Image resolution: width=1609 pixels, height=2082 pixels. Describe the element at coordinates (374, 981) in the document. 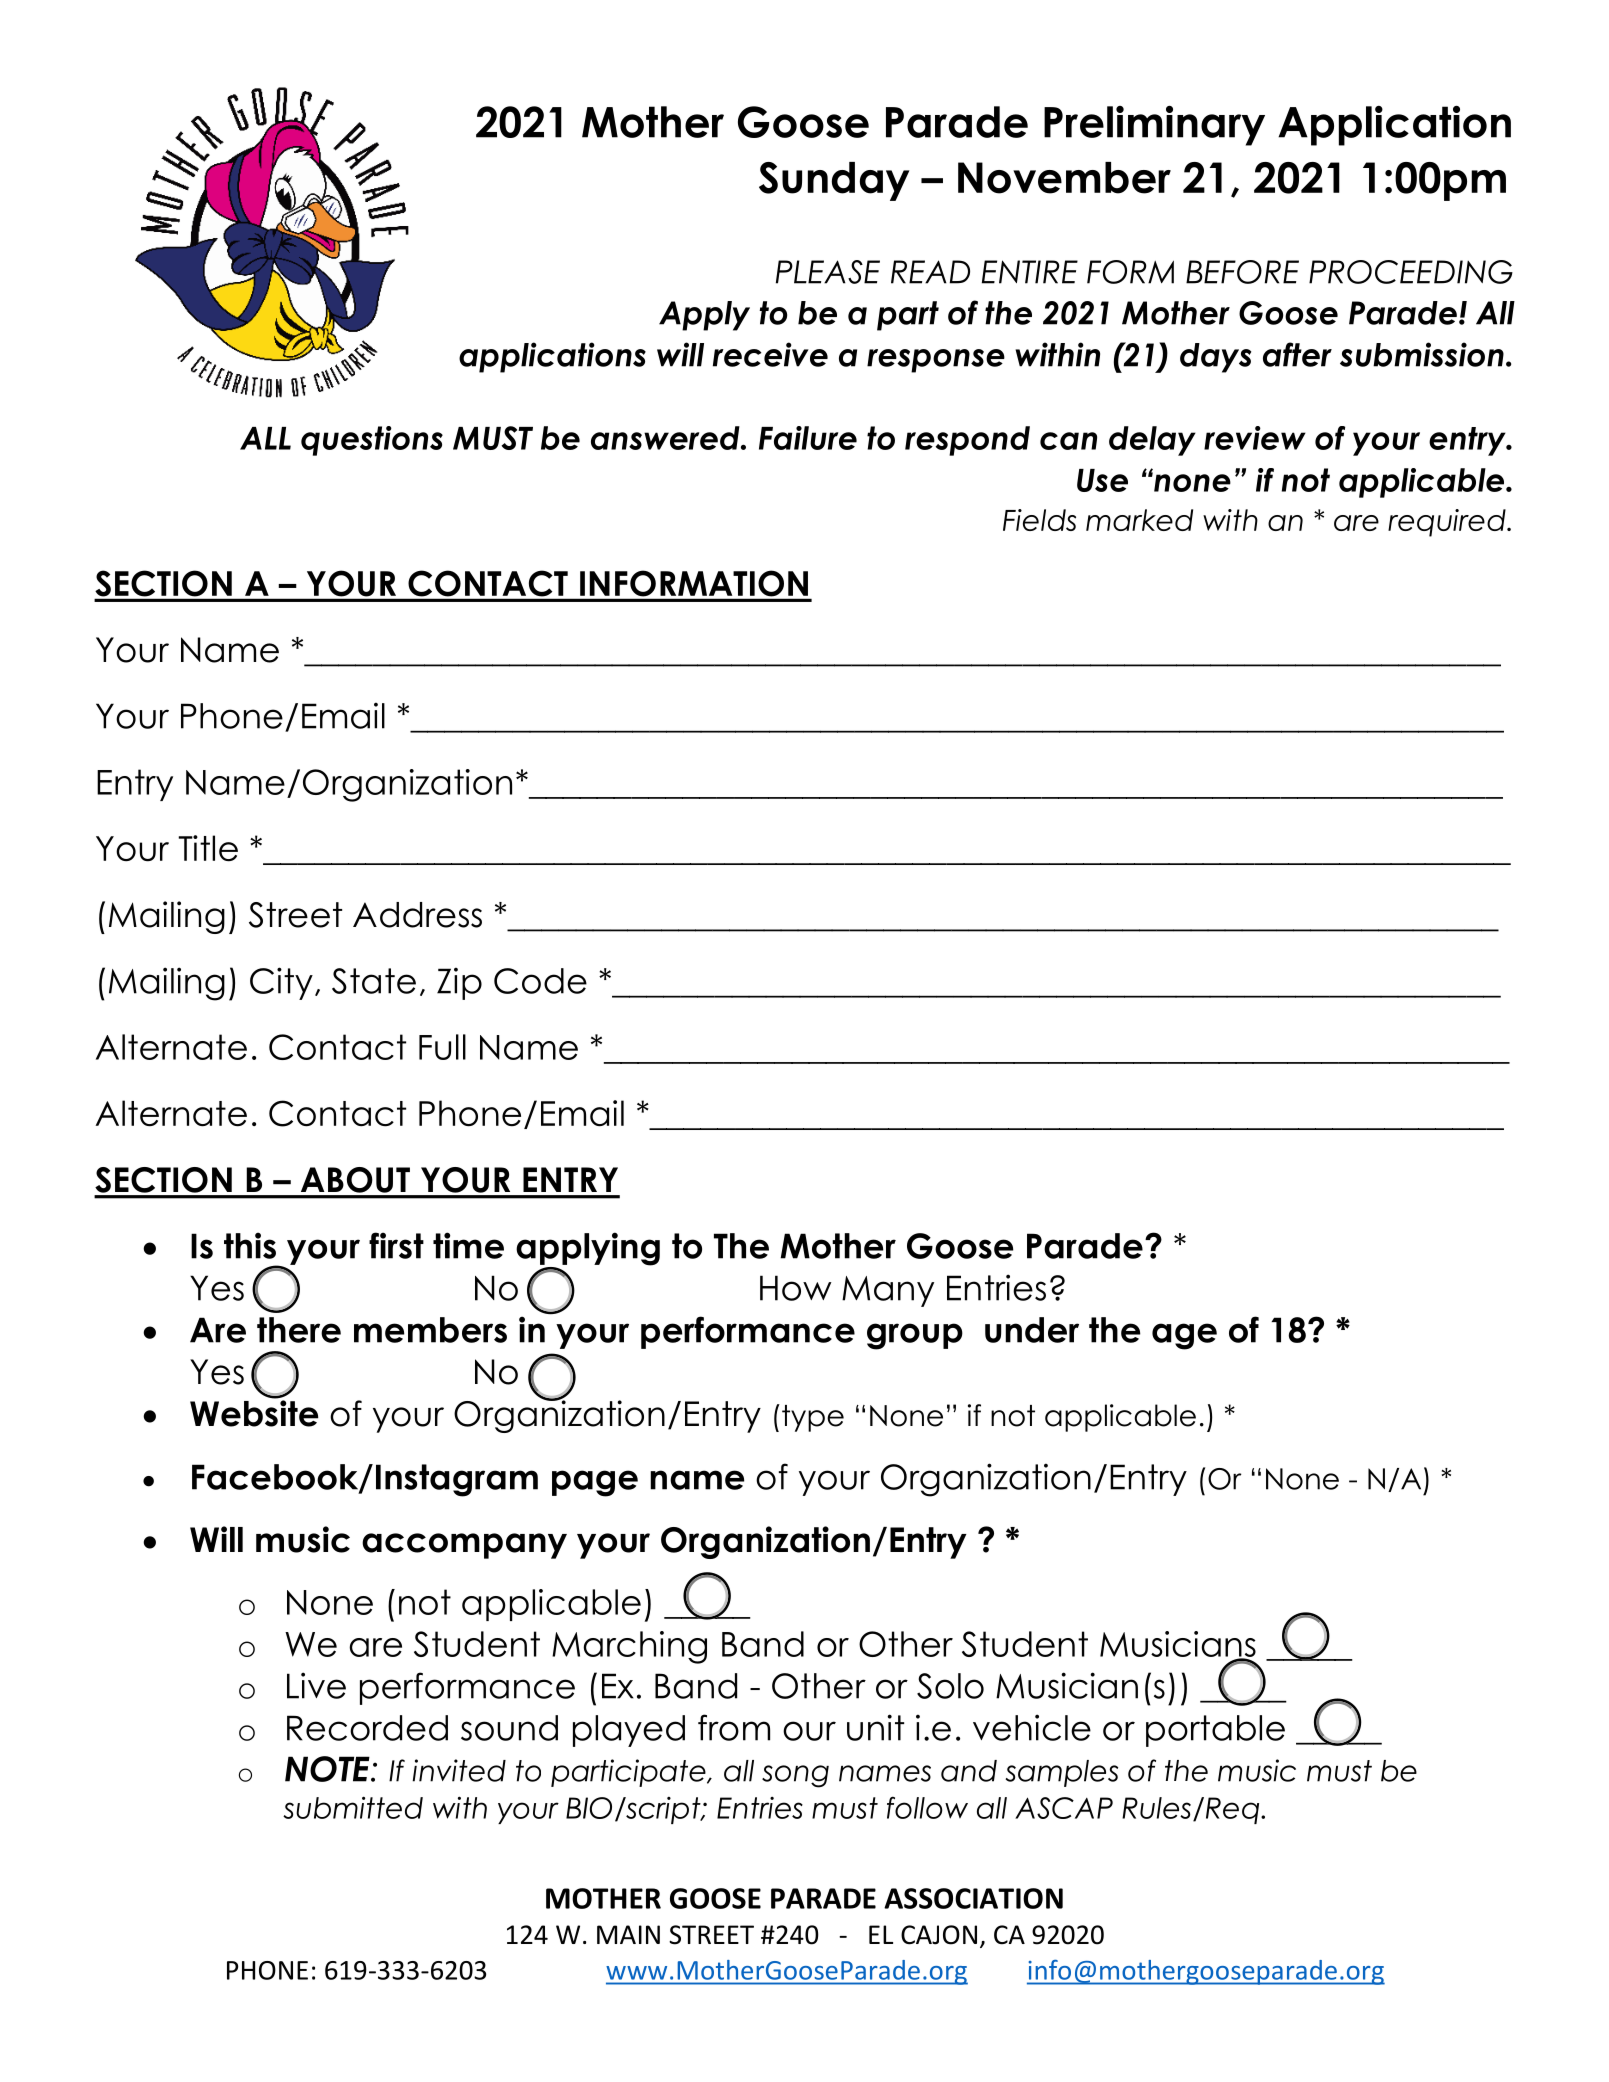

I see `State` at that location.
